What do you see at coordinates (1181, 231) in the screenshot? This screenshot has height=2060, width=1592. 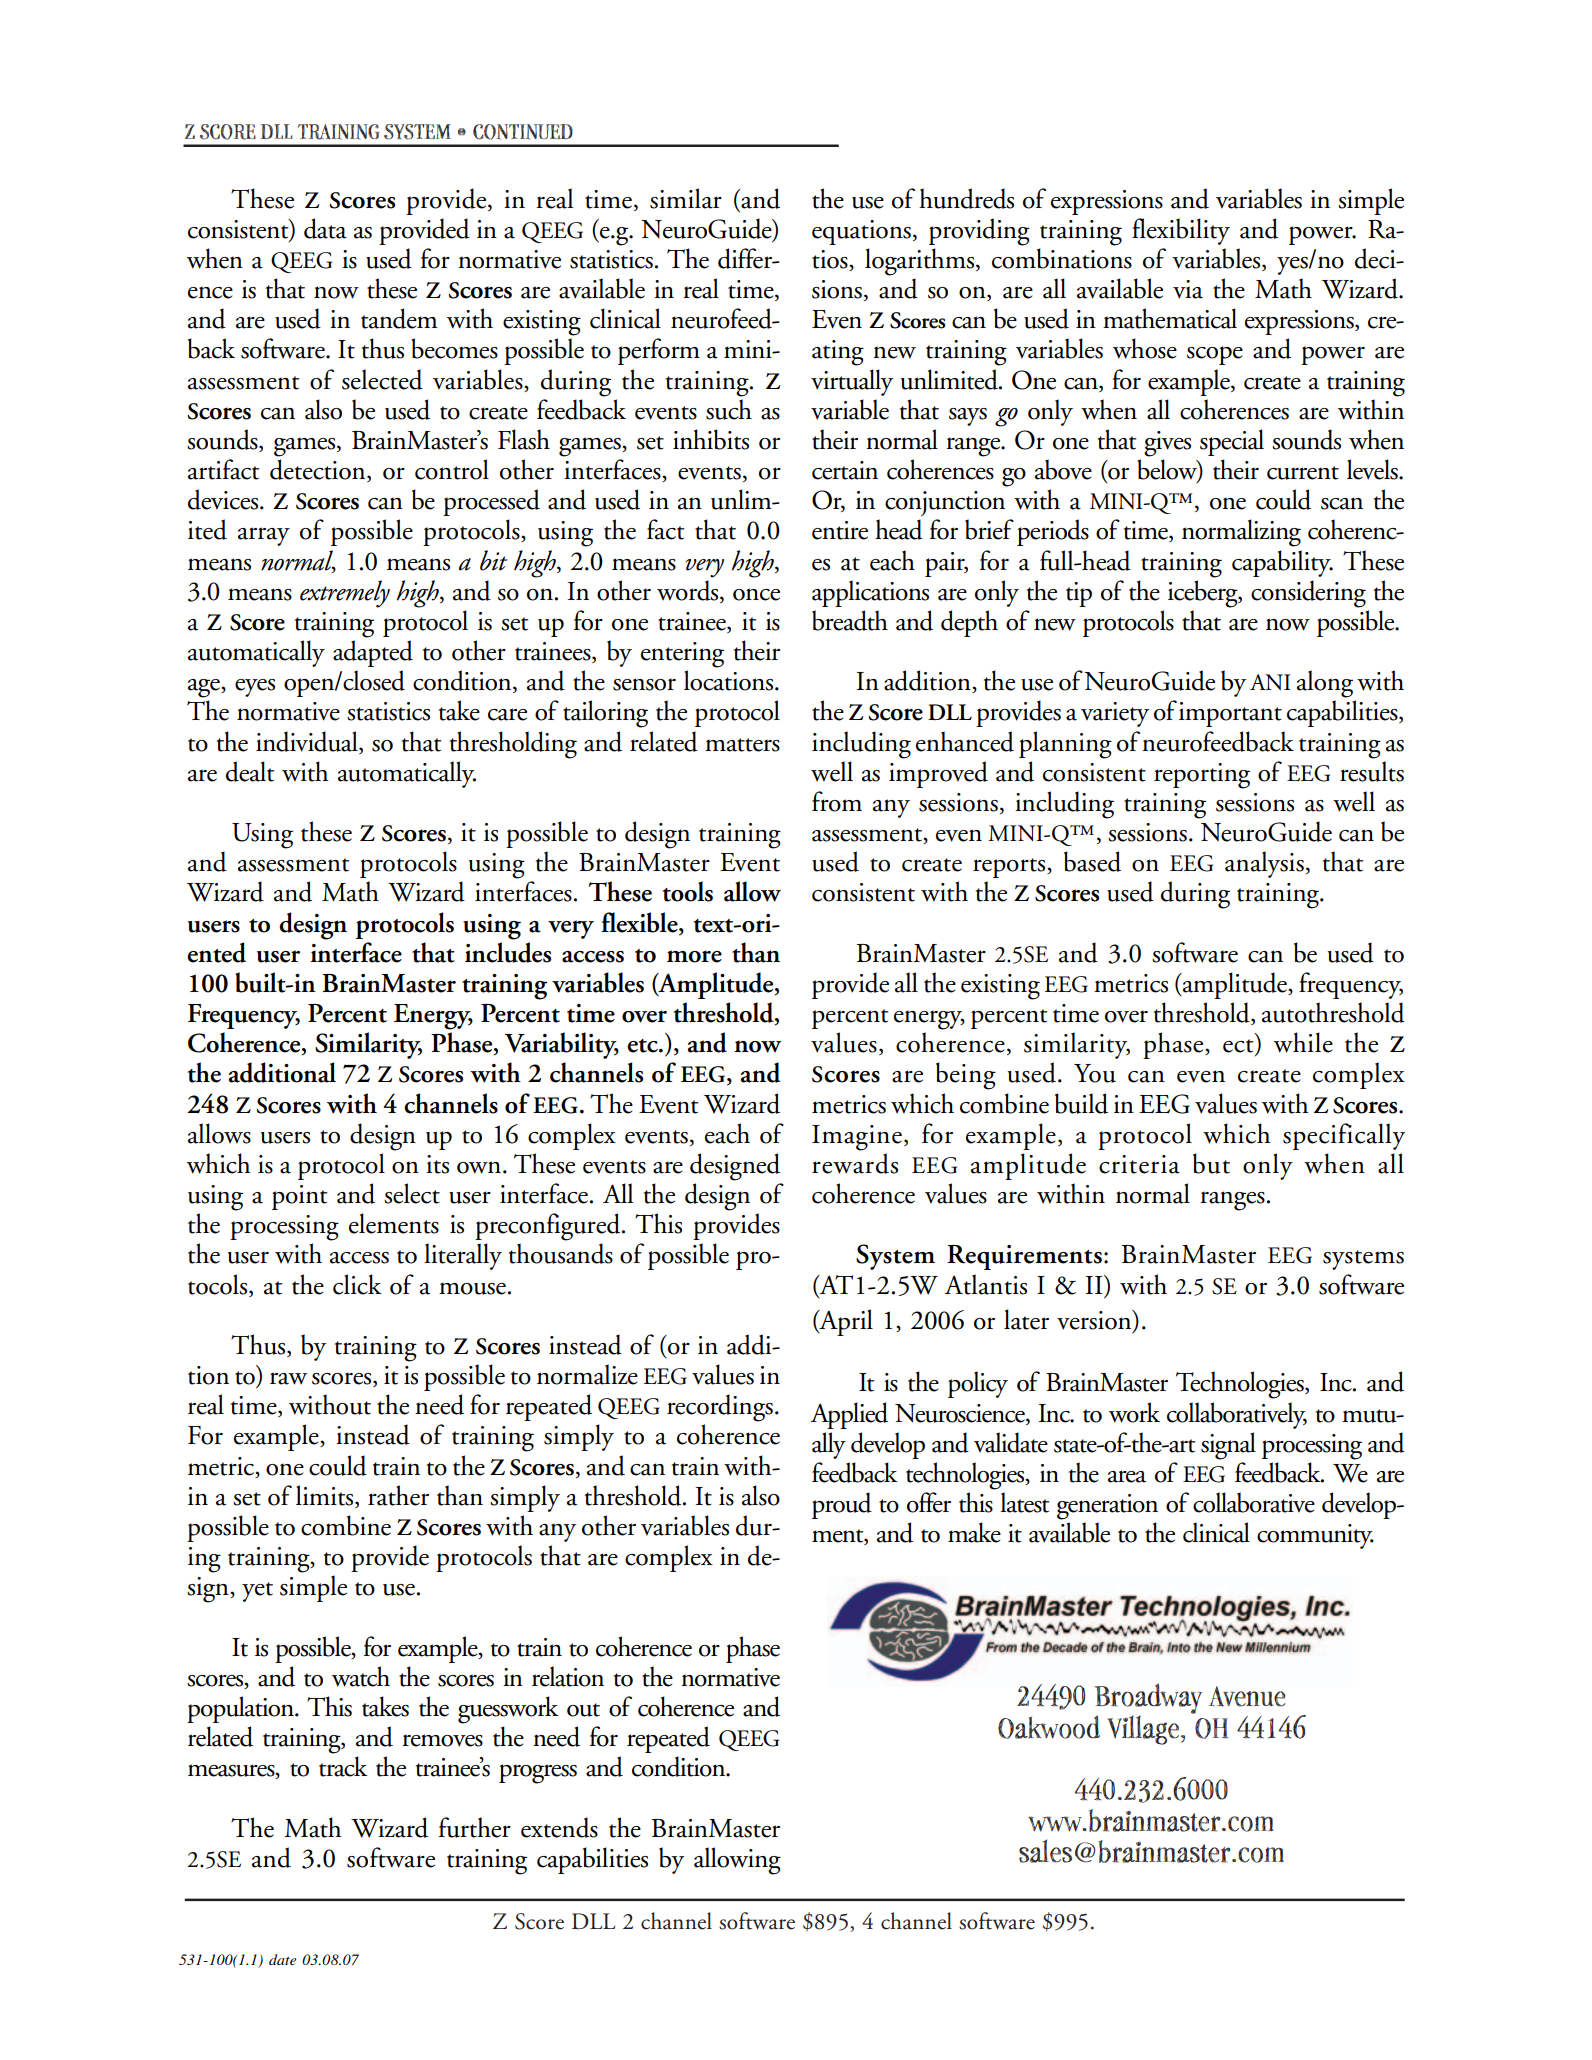 I see `flexibility` at bounding box center [1181, 231].
